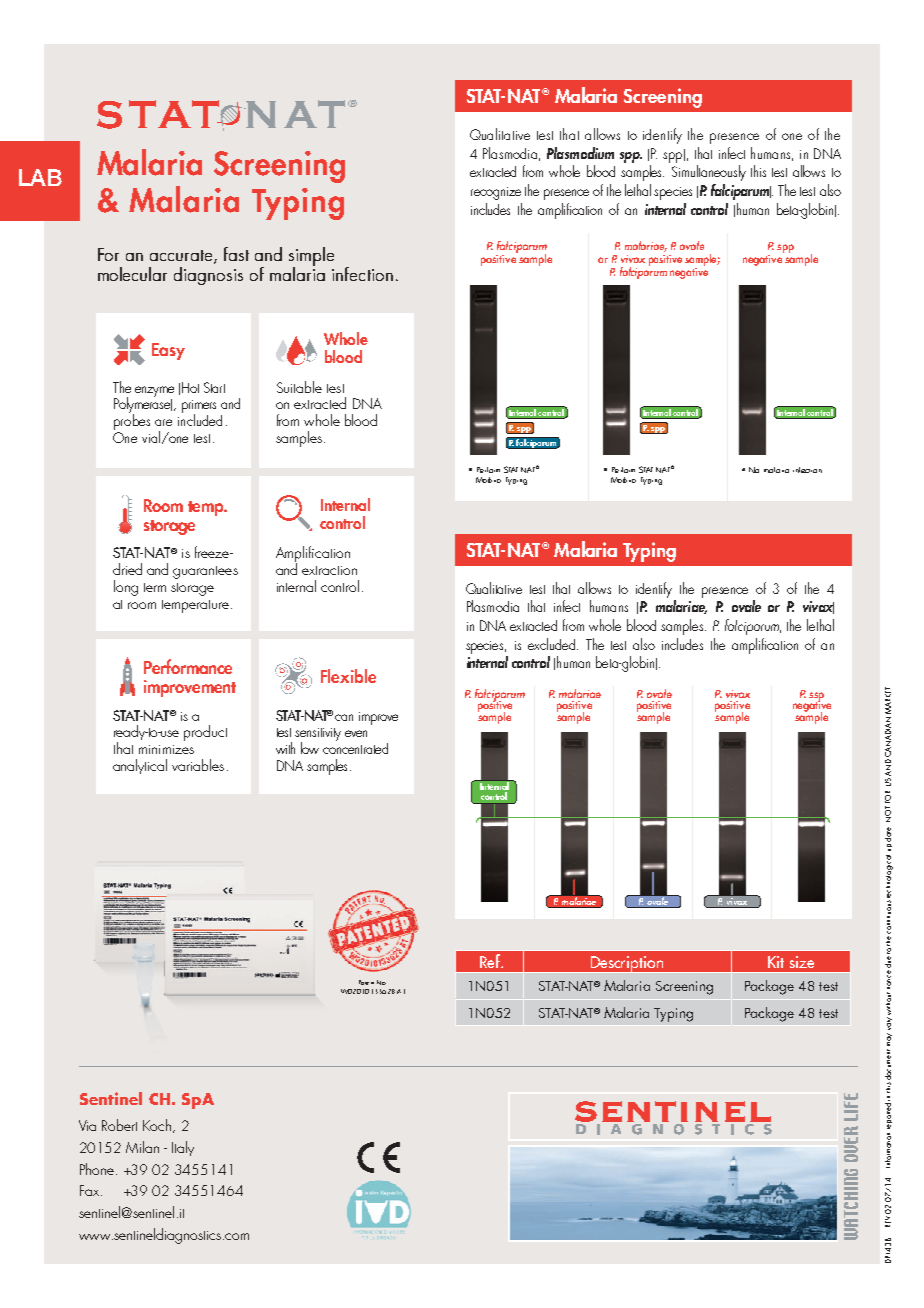 Image resolution: width=924 pixels, height=1308 pixels. I want to click on concentrated, so click(355, 747).
